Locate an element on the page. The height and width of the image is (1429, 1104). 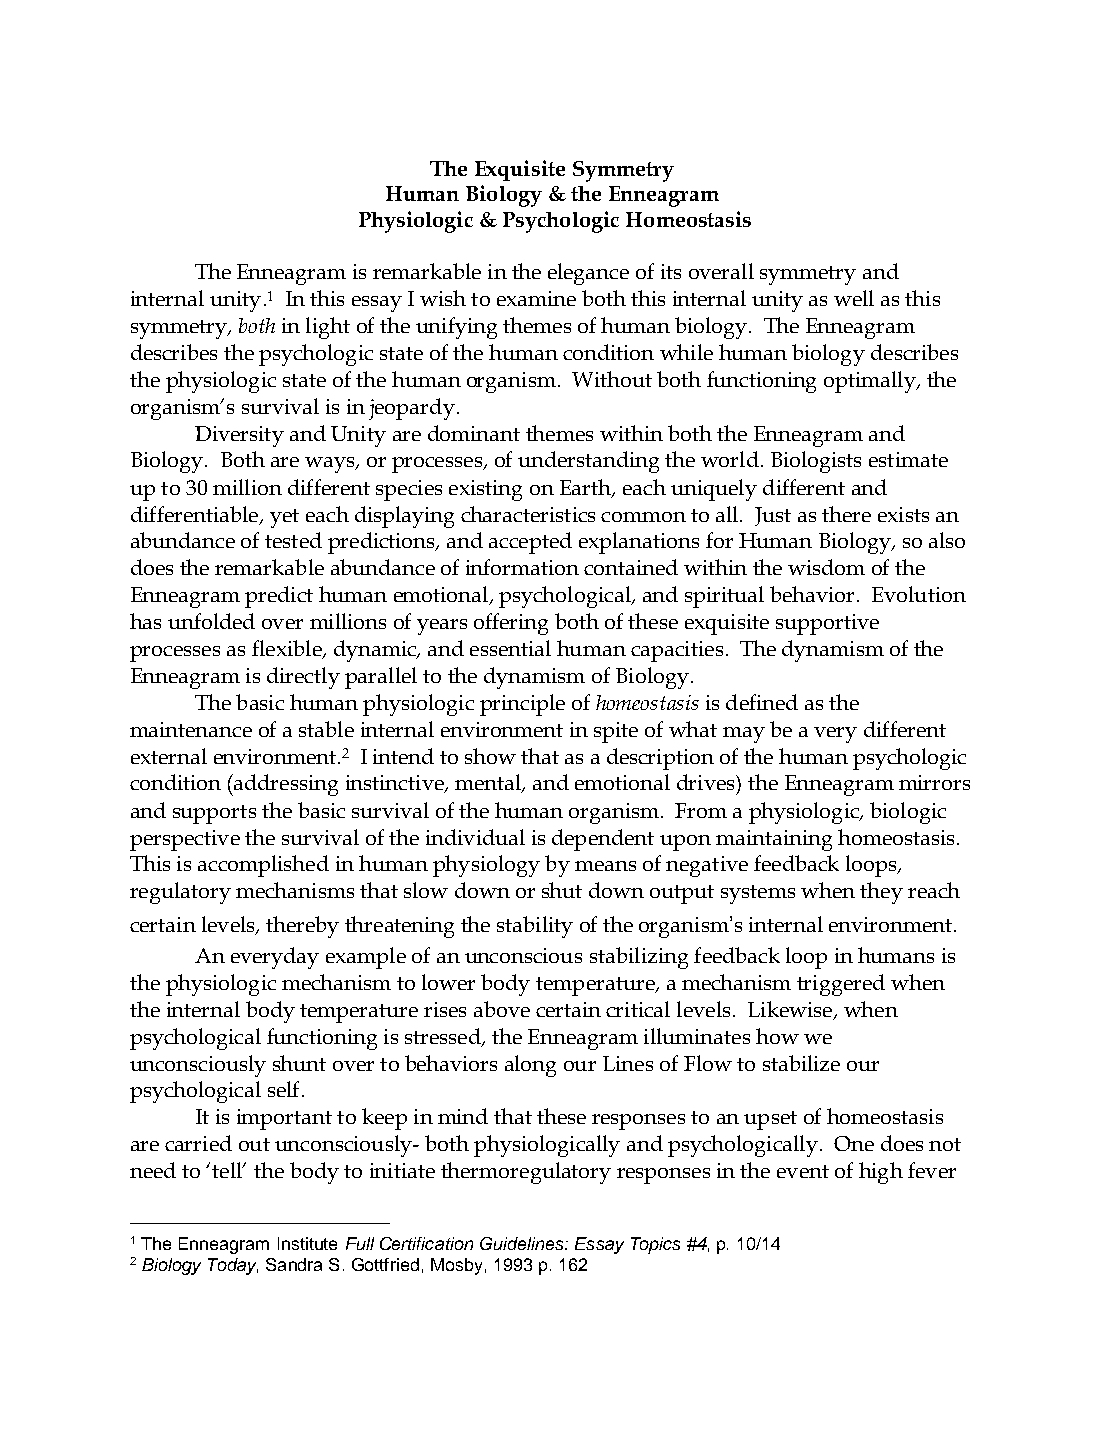
light is located at coordinates (328, 328).
